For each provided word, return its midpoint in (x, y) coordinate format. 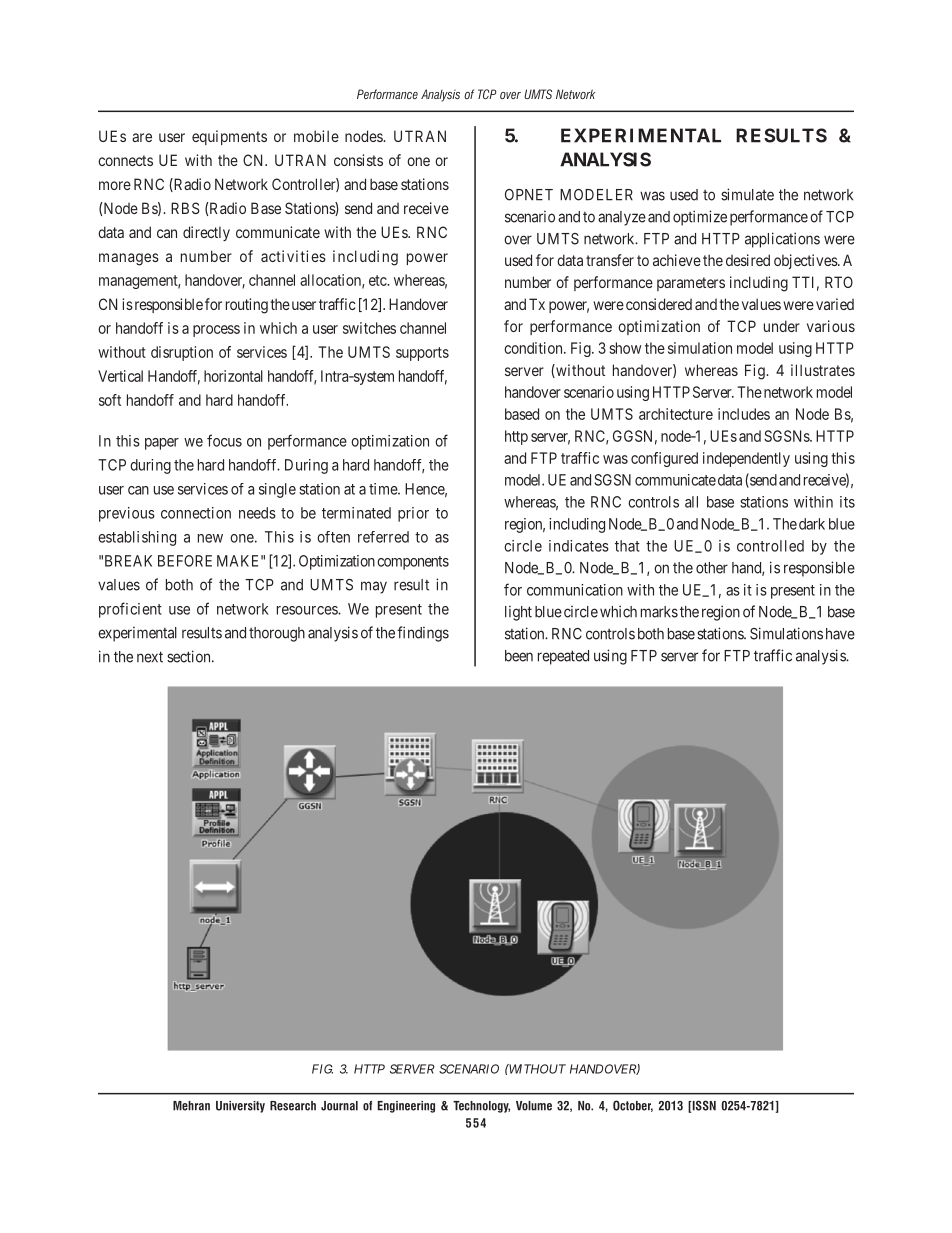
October (633, 1106)
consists (358, 160)
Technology (481, 1107)
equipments (229, 137)
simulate (747, 194)
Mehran (191, 1106)
